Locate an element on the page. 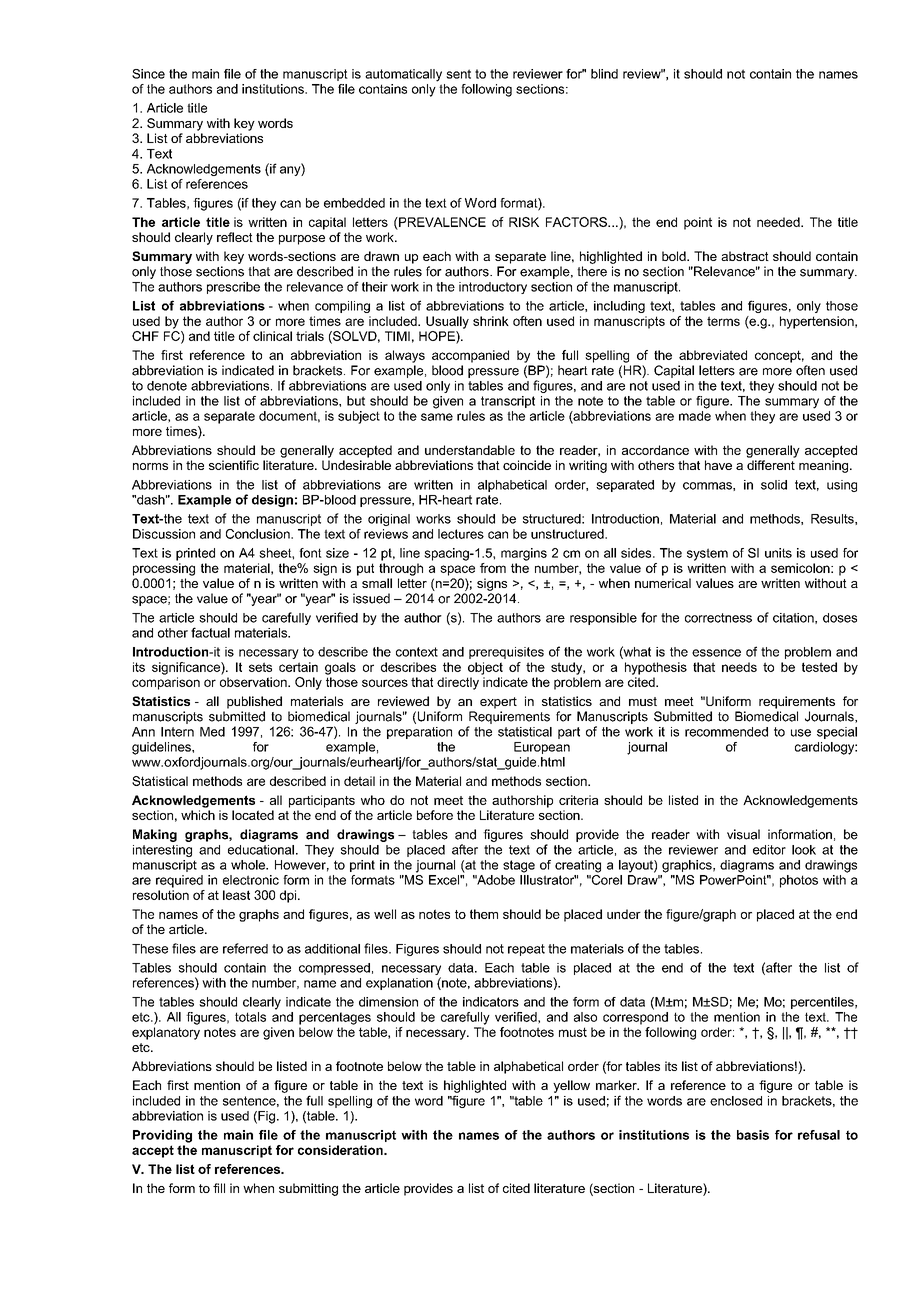 The width and height of the page is (924, 1308). basis is located at coordinates (753, 1135).
